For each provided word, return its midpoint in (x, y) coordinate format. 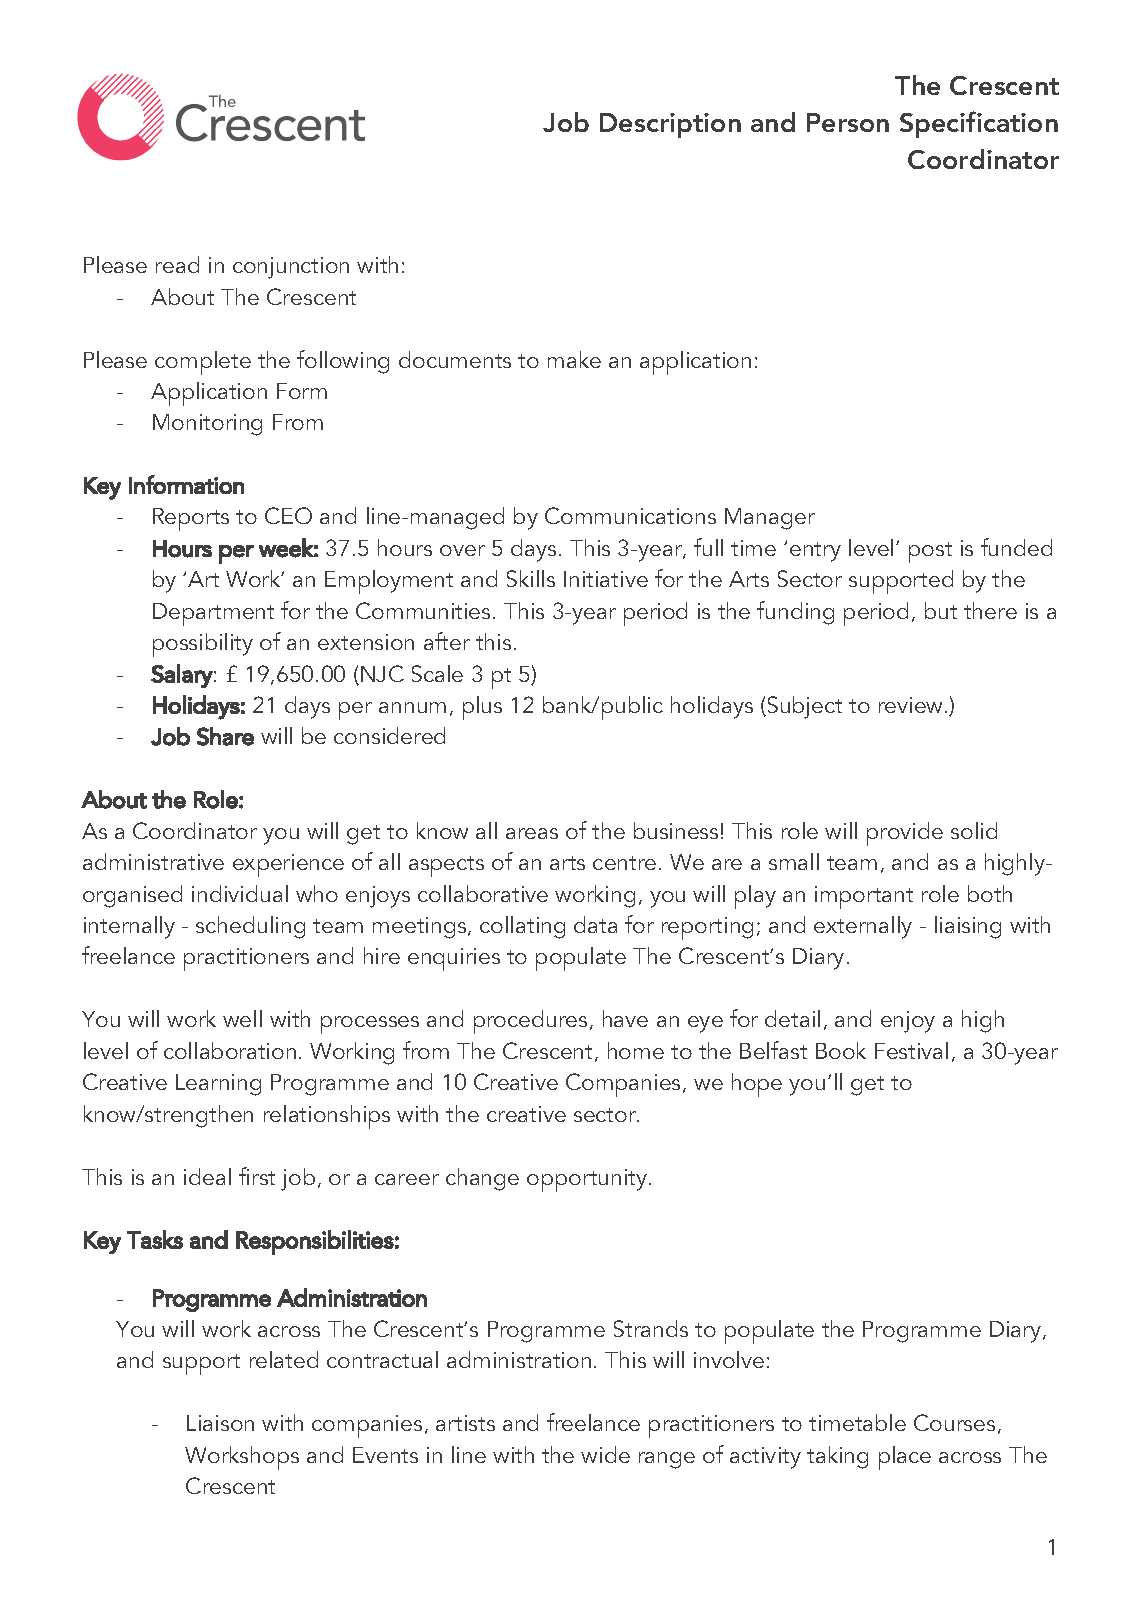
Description (670, 125)
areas (532, 833)
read (177, 264)
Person (848, 122)
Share (225, 736)
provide (905, 834)
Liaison (220, 1423)
